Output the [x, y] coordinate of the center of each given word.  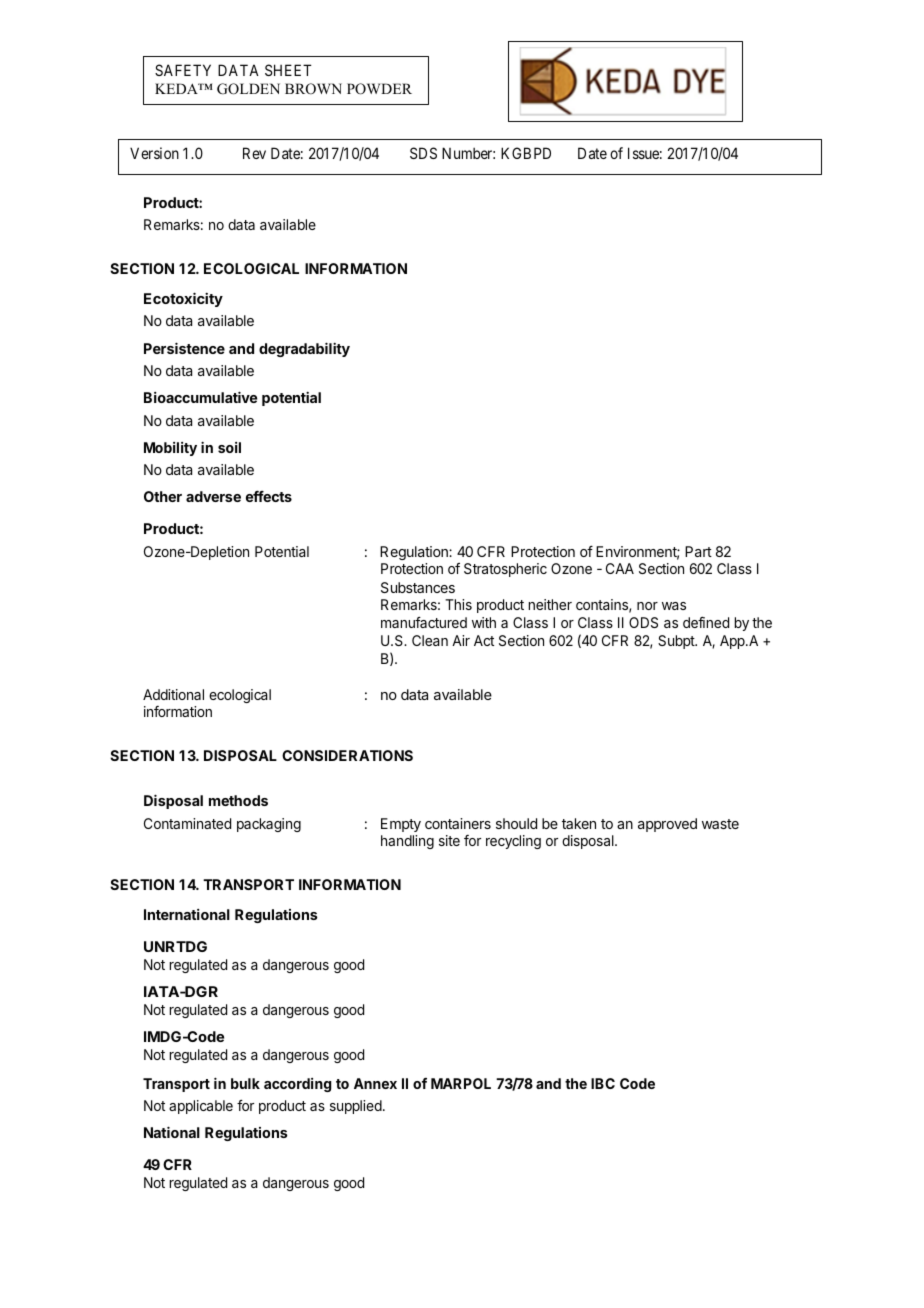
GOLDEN [248, 89]
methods [238, 800]
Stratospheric [505, 570]
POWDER [379, 89]
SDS [423, 153]
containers [458, 823]
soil [229, 447]
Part [698, 551]
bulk [245, 1083]
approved [667, 825]
